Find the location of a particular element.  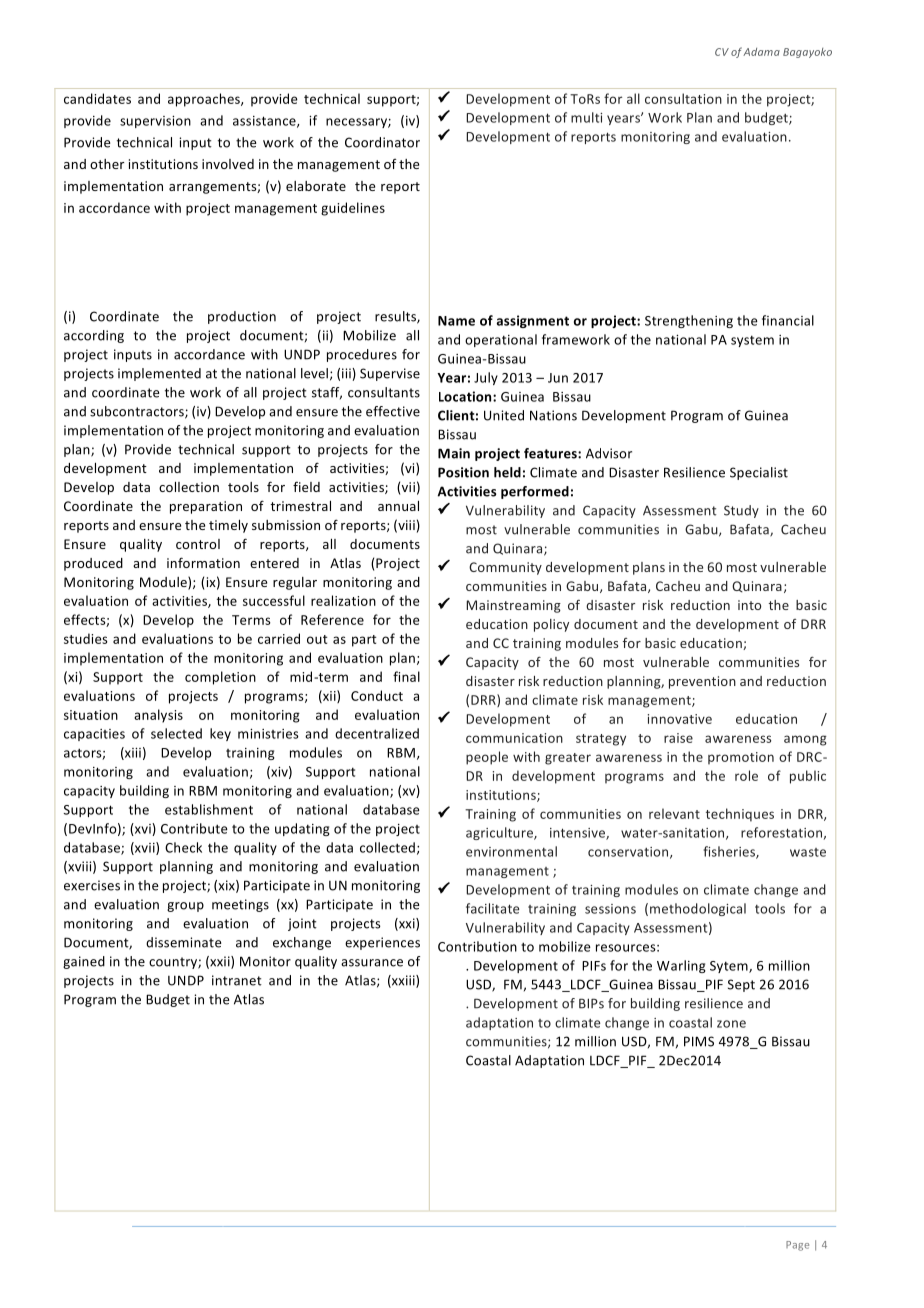

completion is located at coordinates (220, 678).
